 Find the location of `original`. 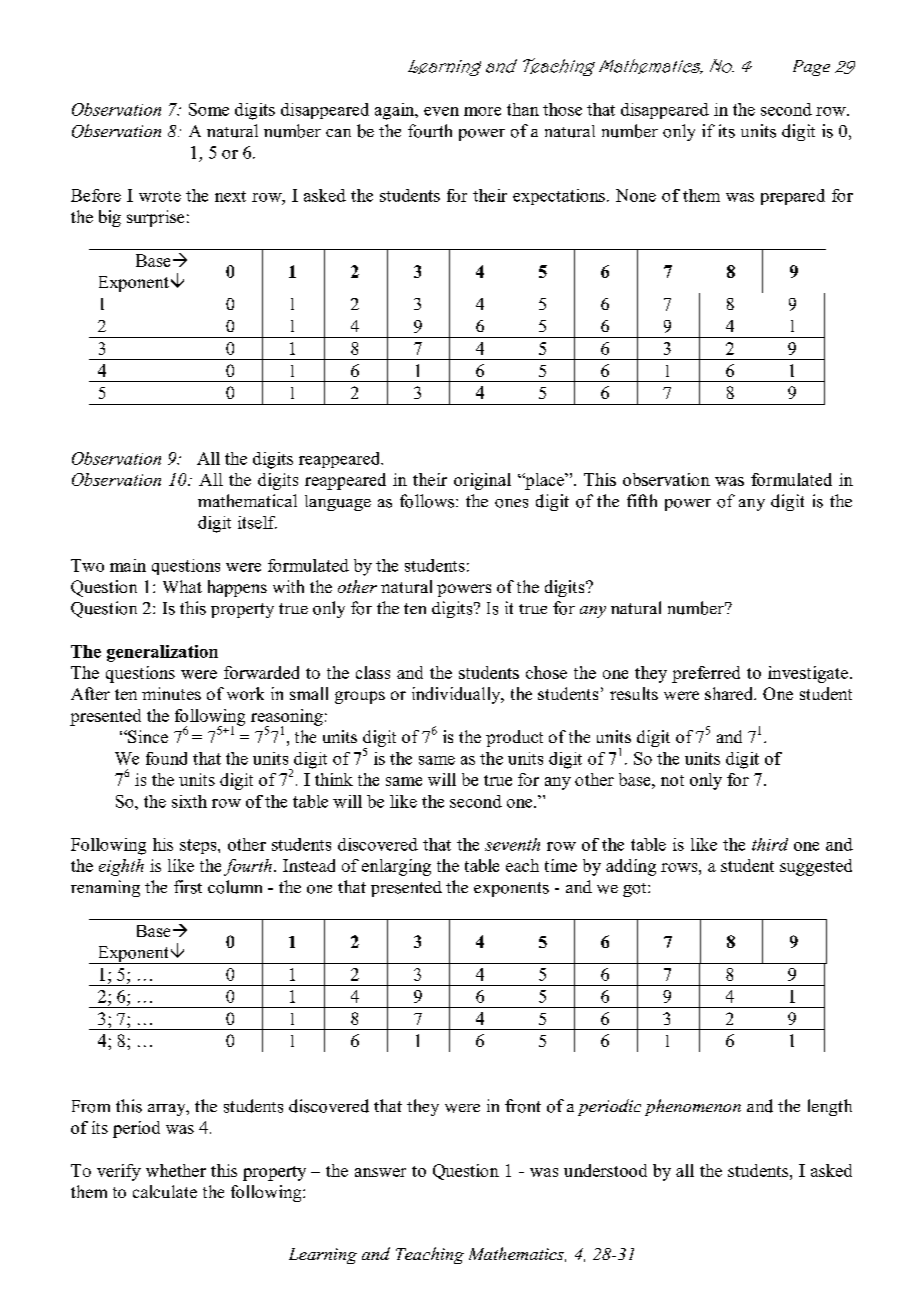

original is located at coordinates (482, 481).
